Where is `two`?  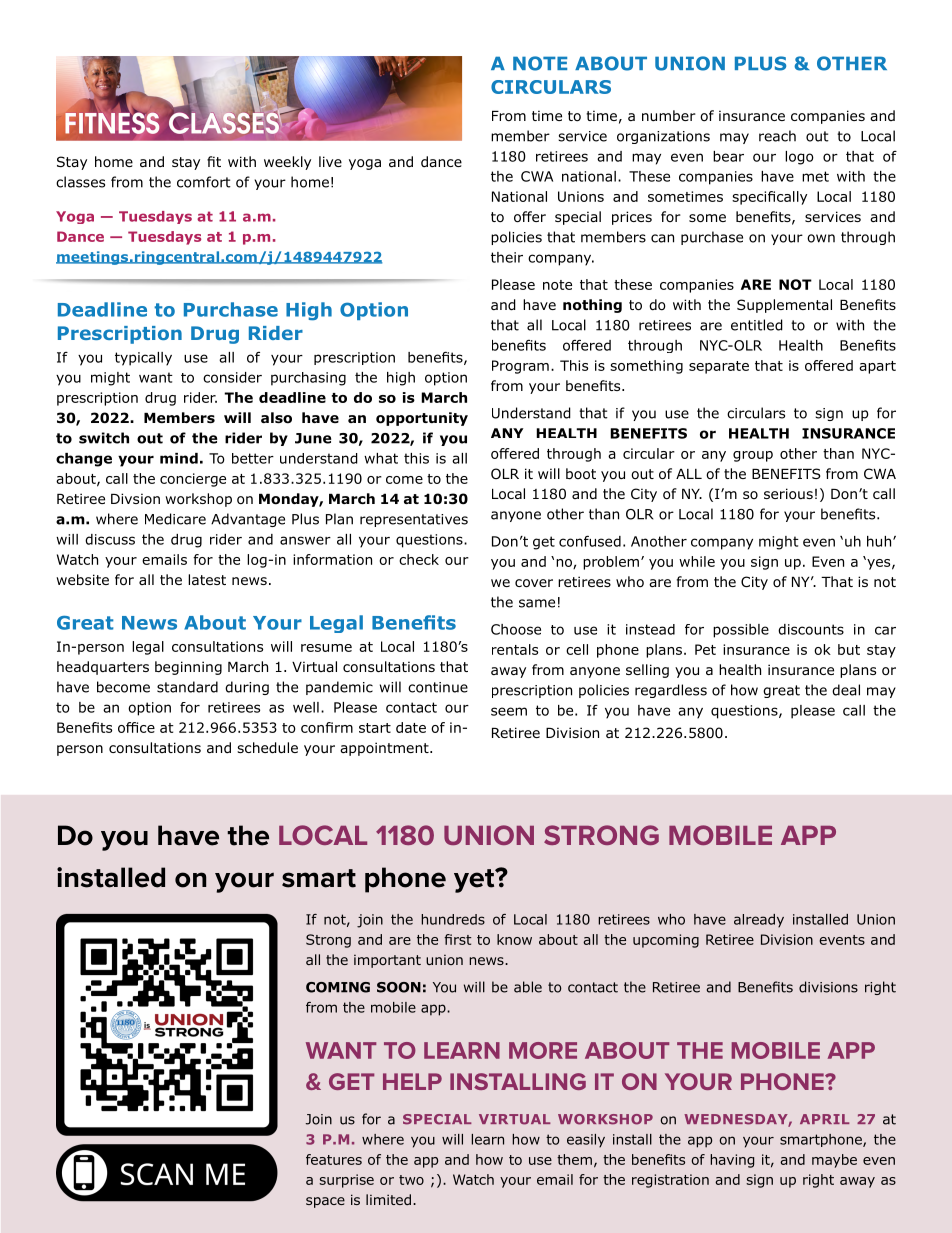
two is located at coordinates (411, 1180).
